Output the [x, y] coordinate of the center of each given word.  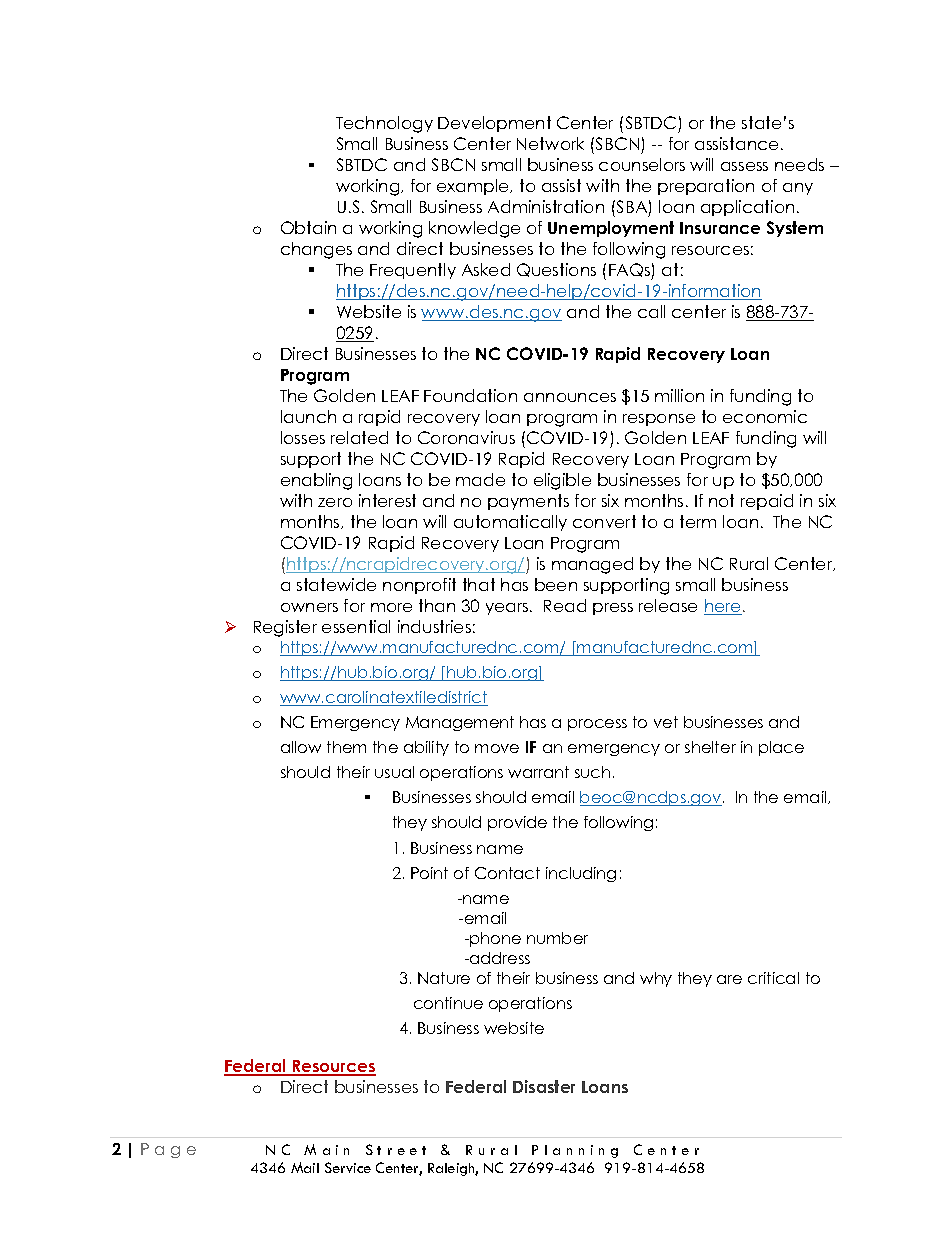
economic [765, 416]
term [698, 521]
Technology [384, 124]
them [346, 747]
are [729, 979]
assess [744, 166]
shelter [710, 747]
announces [570, 397]
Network [550, 143]
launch [308, 416]
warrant [538, 772]
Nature [444, 978]
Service [348, 1167]
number [557, 938]
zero [335, 502]
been [556, 584]
